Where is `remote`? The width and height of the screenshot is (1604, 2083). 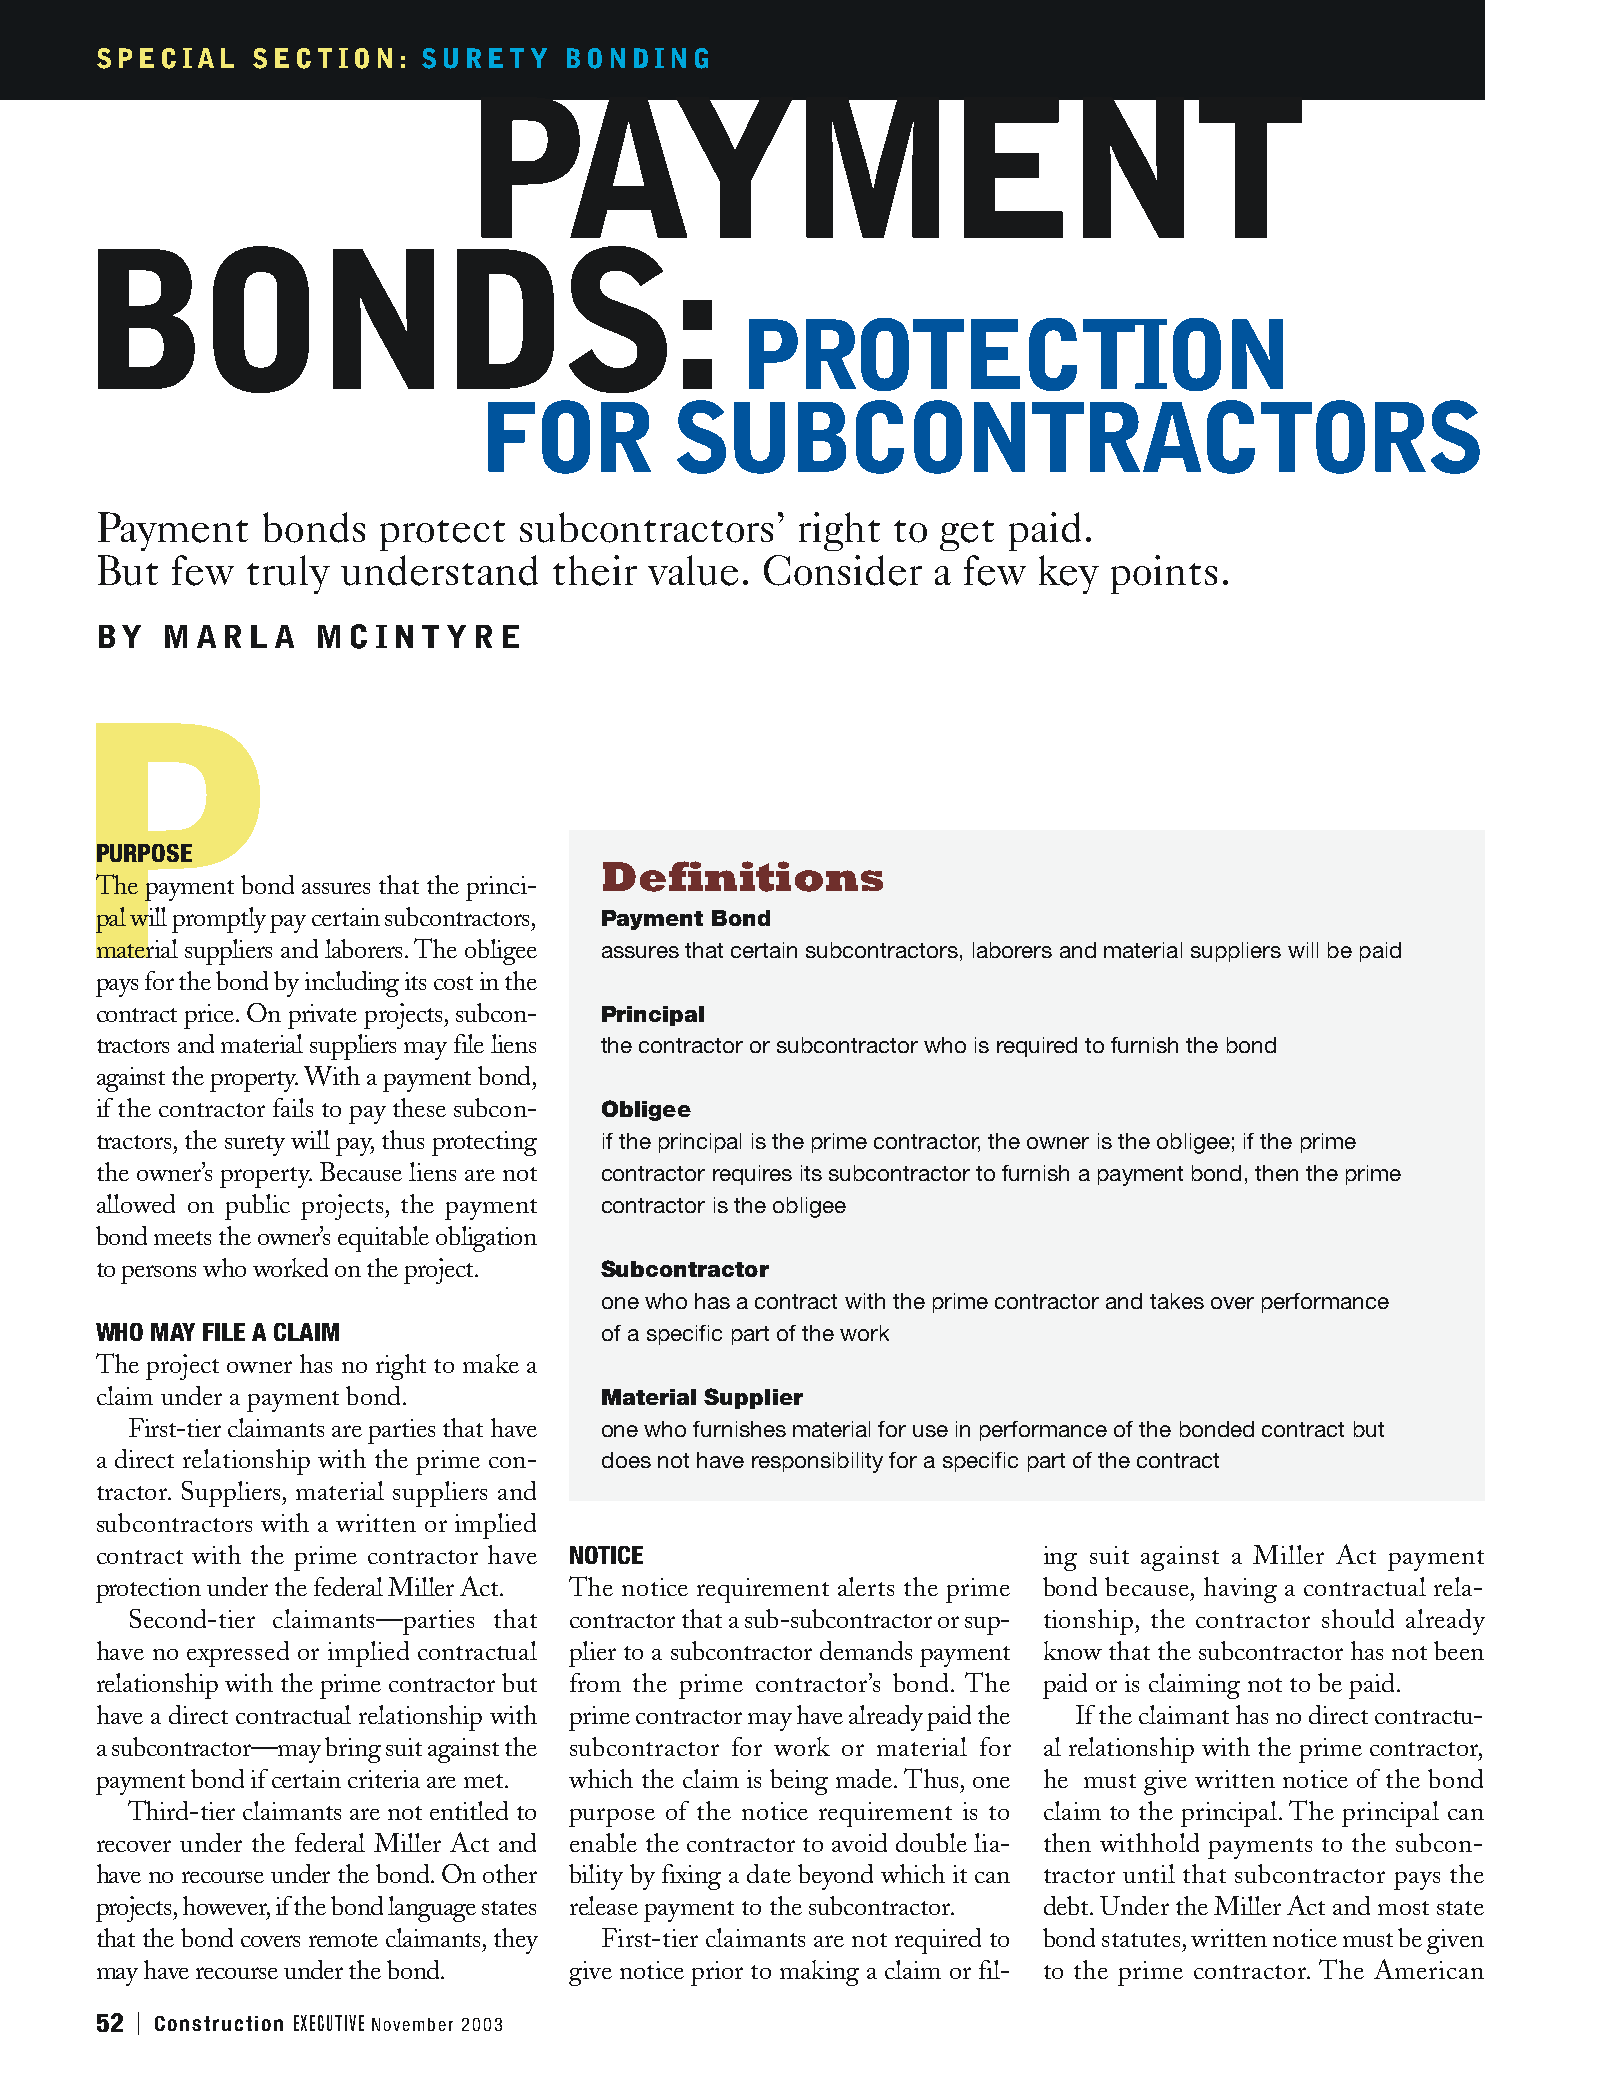
remote is located at coordinates (343, 1940).
